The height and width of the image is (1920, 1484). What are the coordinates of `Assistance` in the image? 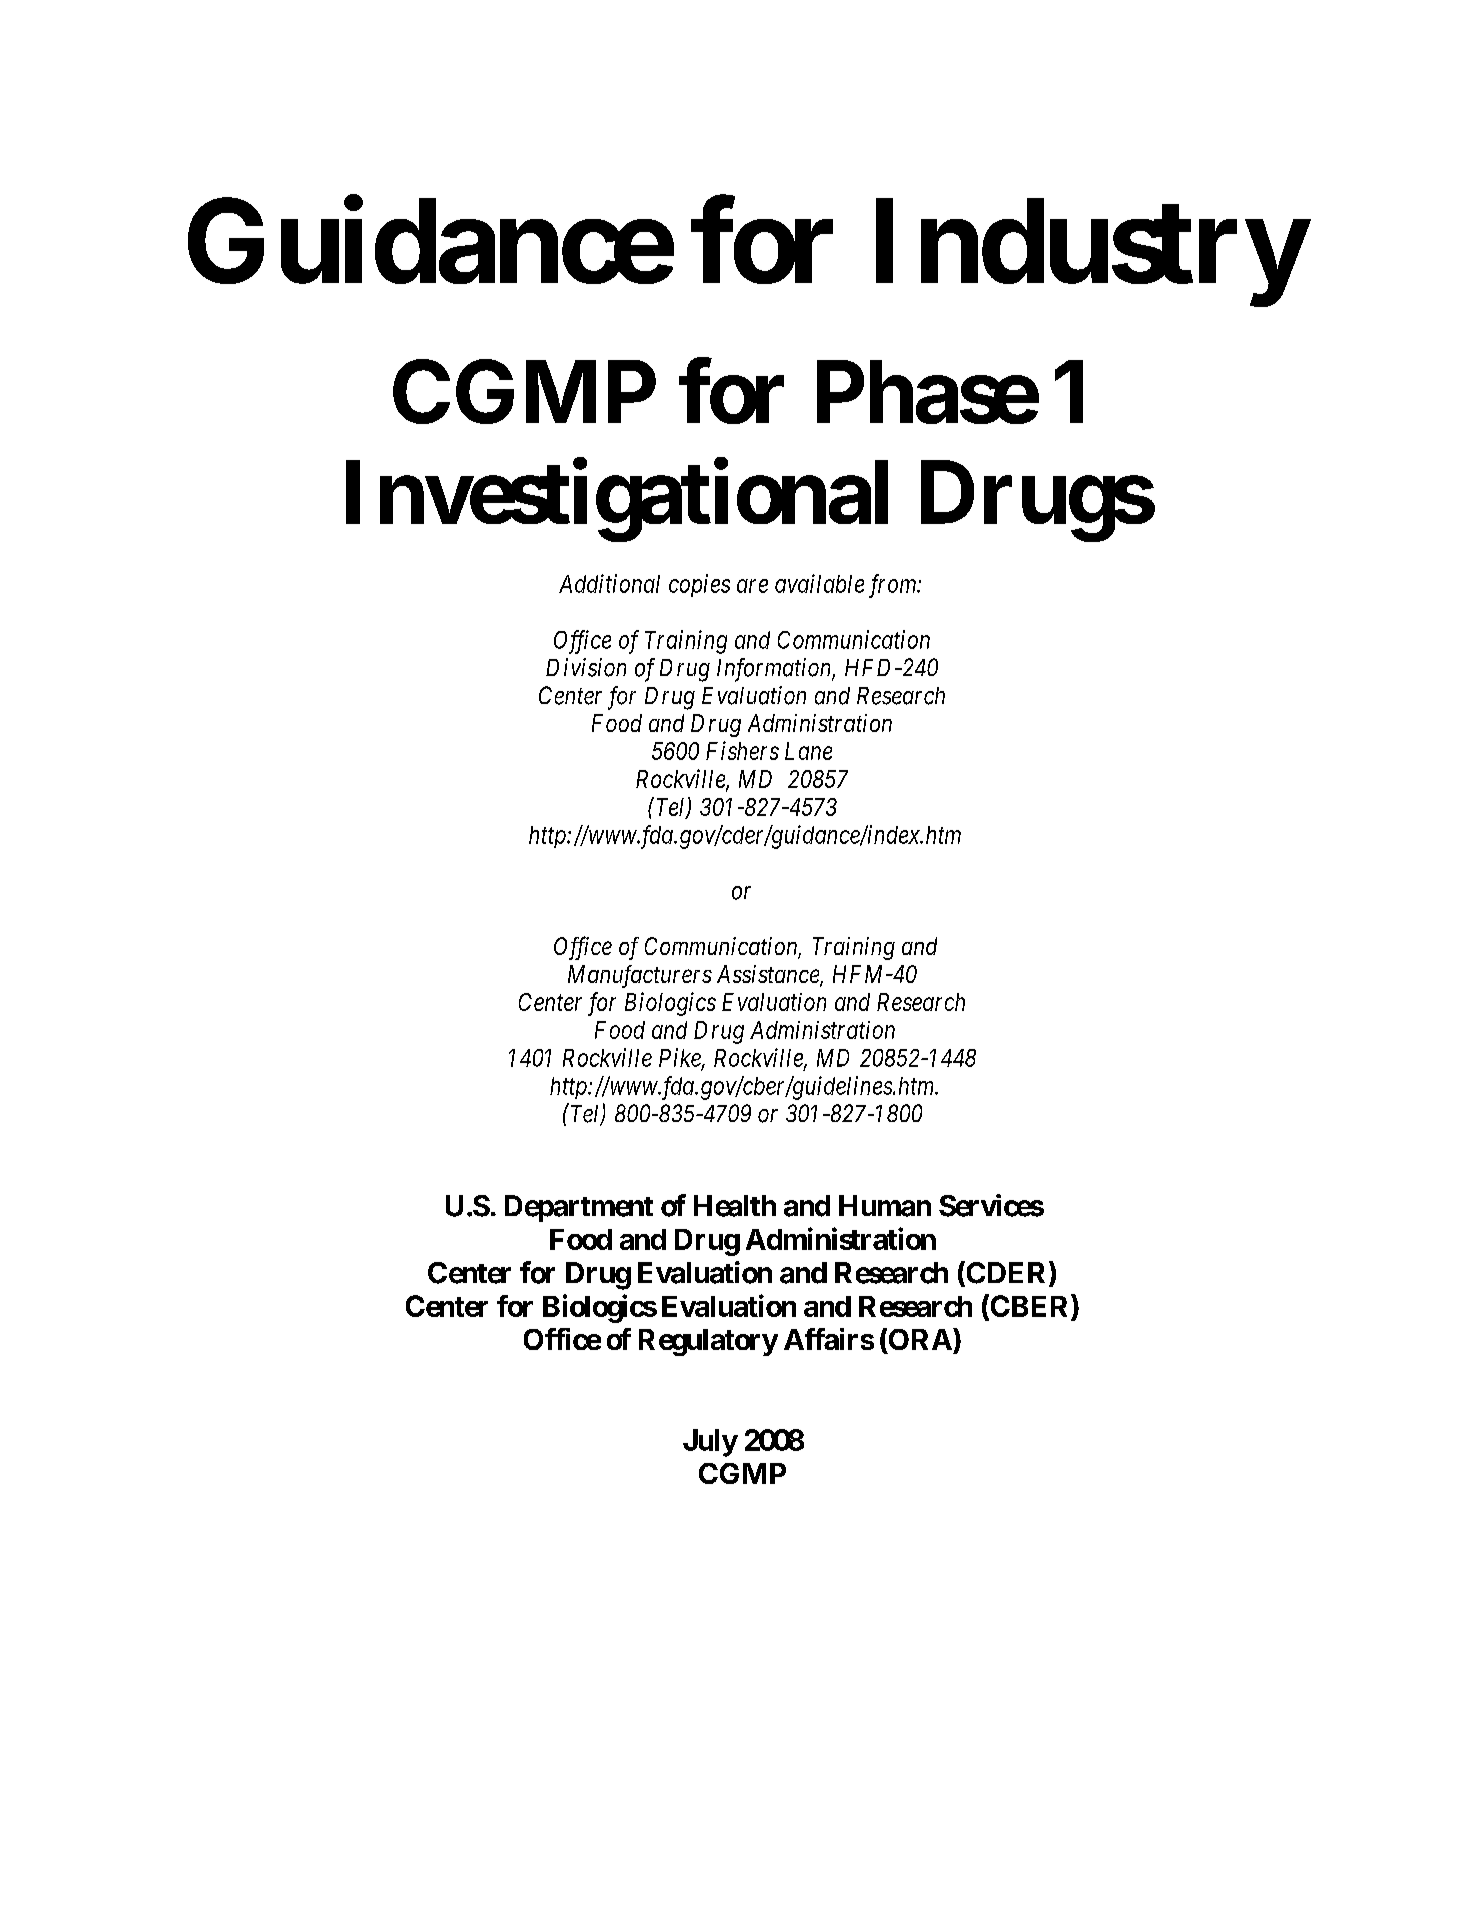 It's located at (769, 975).
